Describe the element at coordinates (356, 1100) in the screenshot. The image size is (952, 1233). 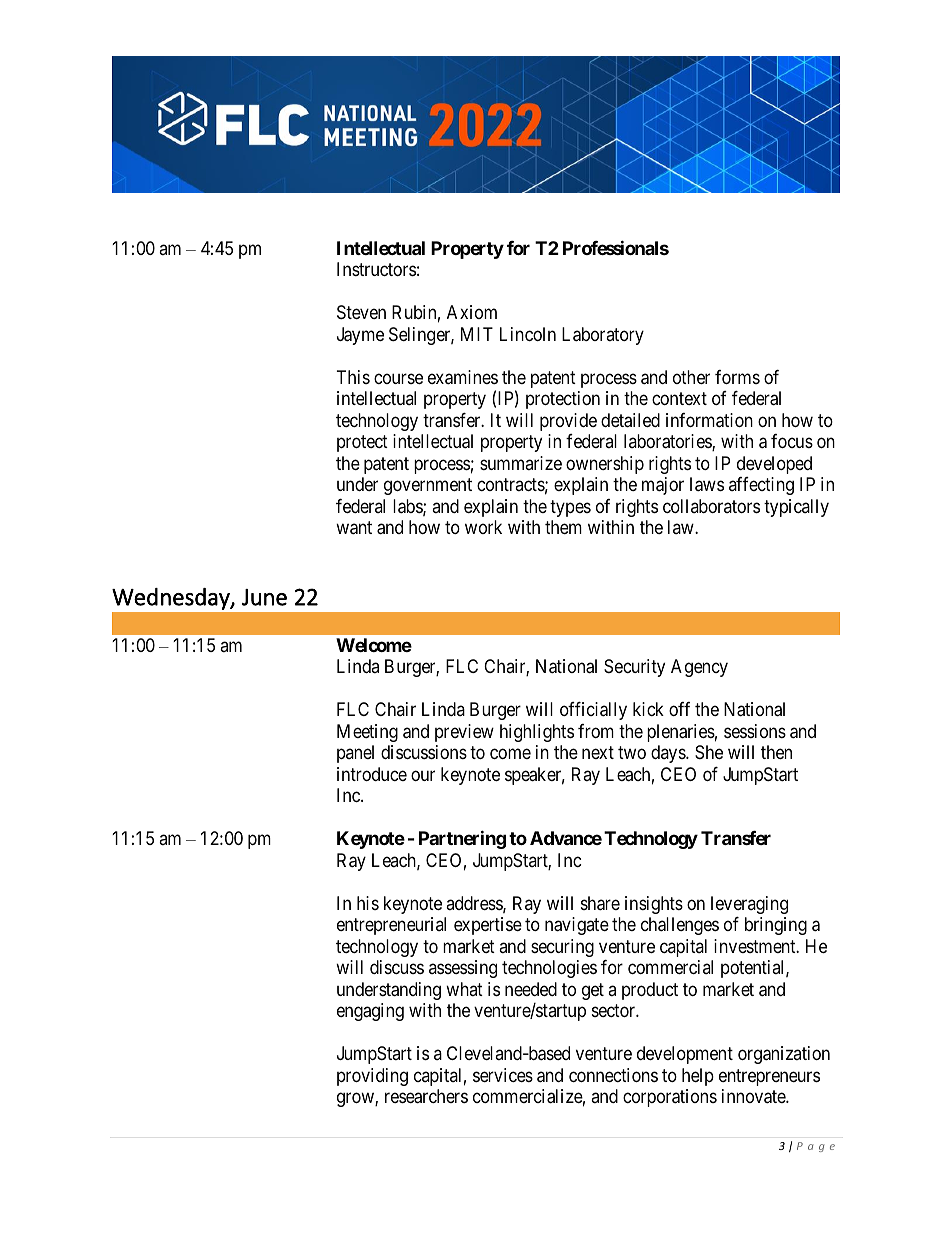
I see `grow` at that location.
